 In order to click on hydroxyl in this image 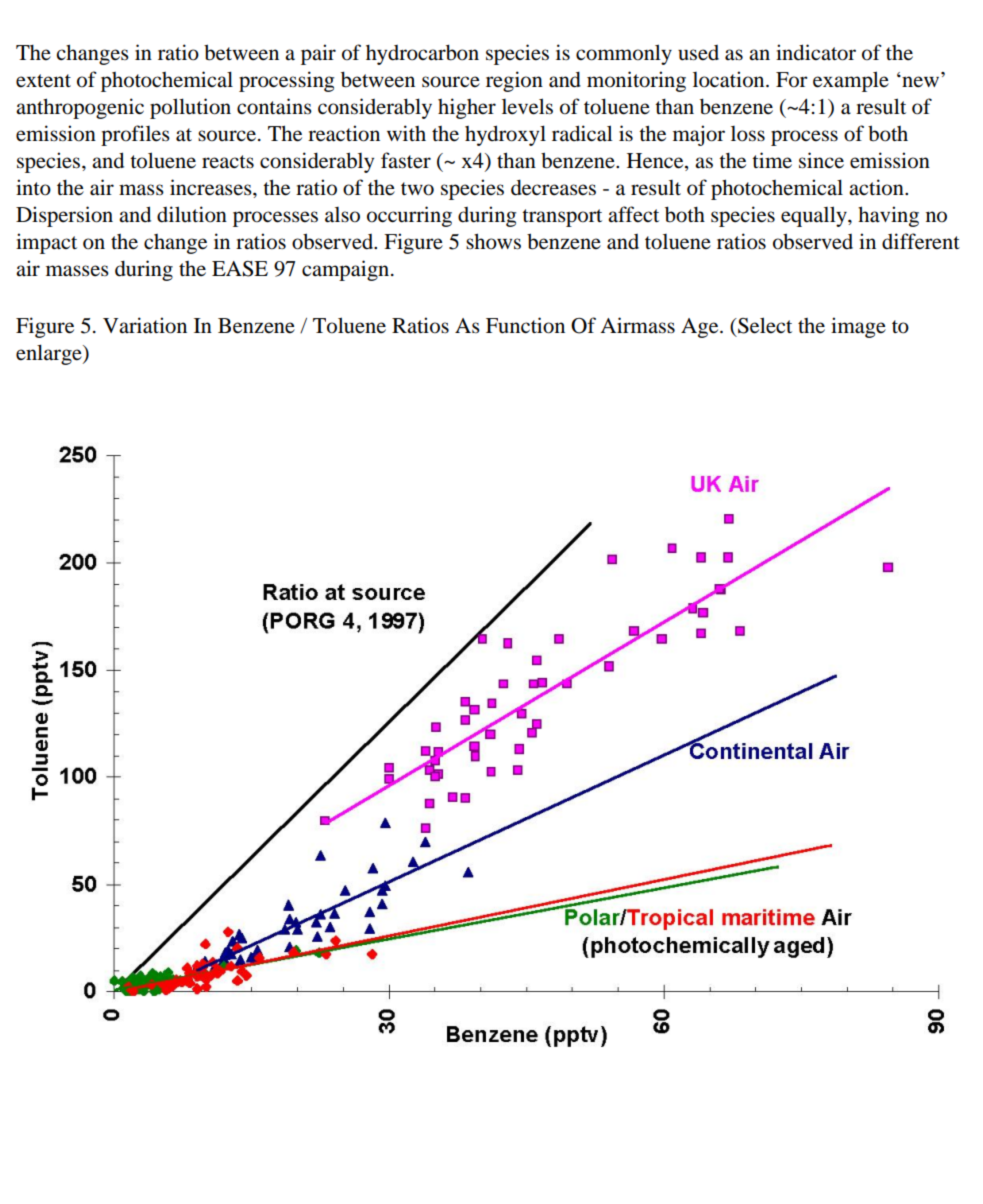, I will do `click(505, 135)`.
